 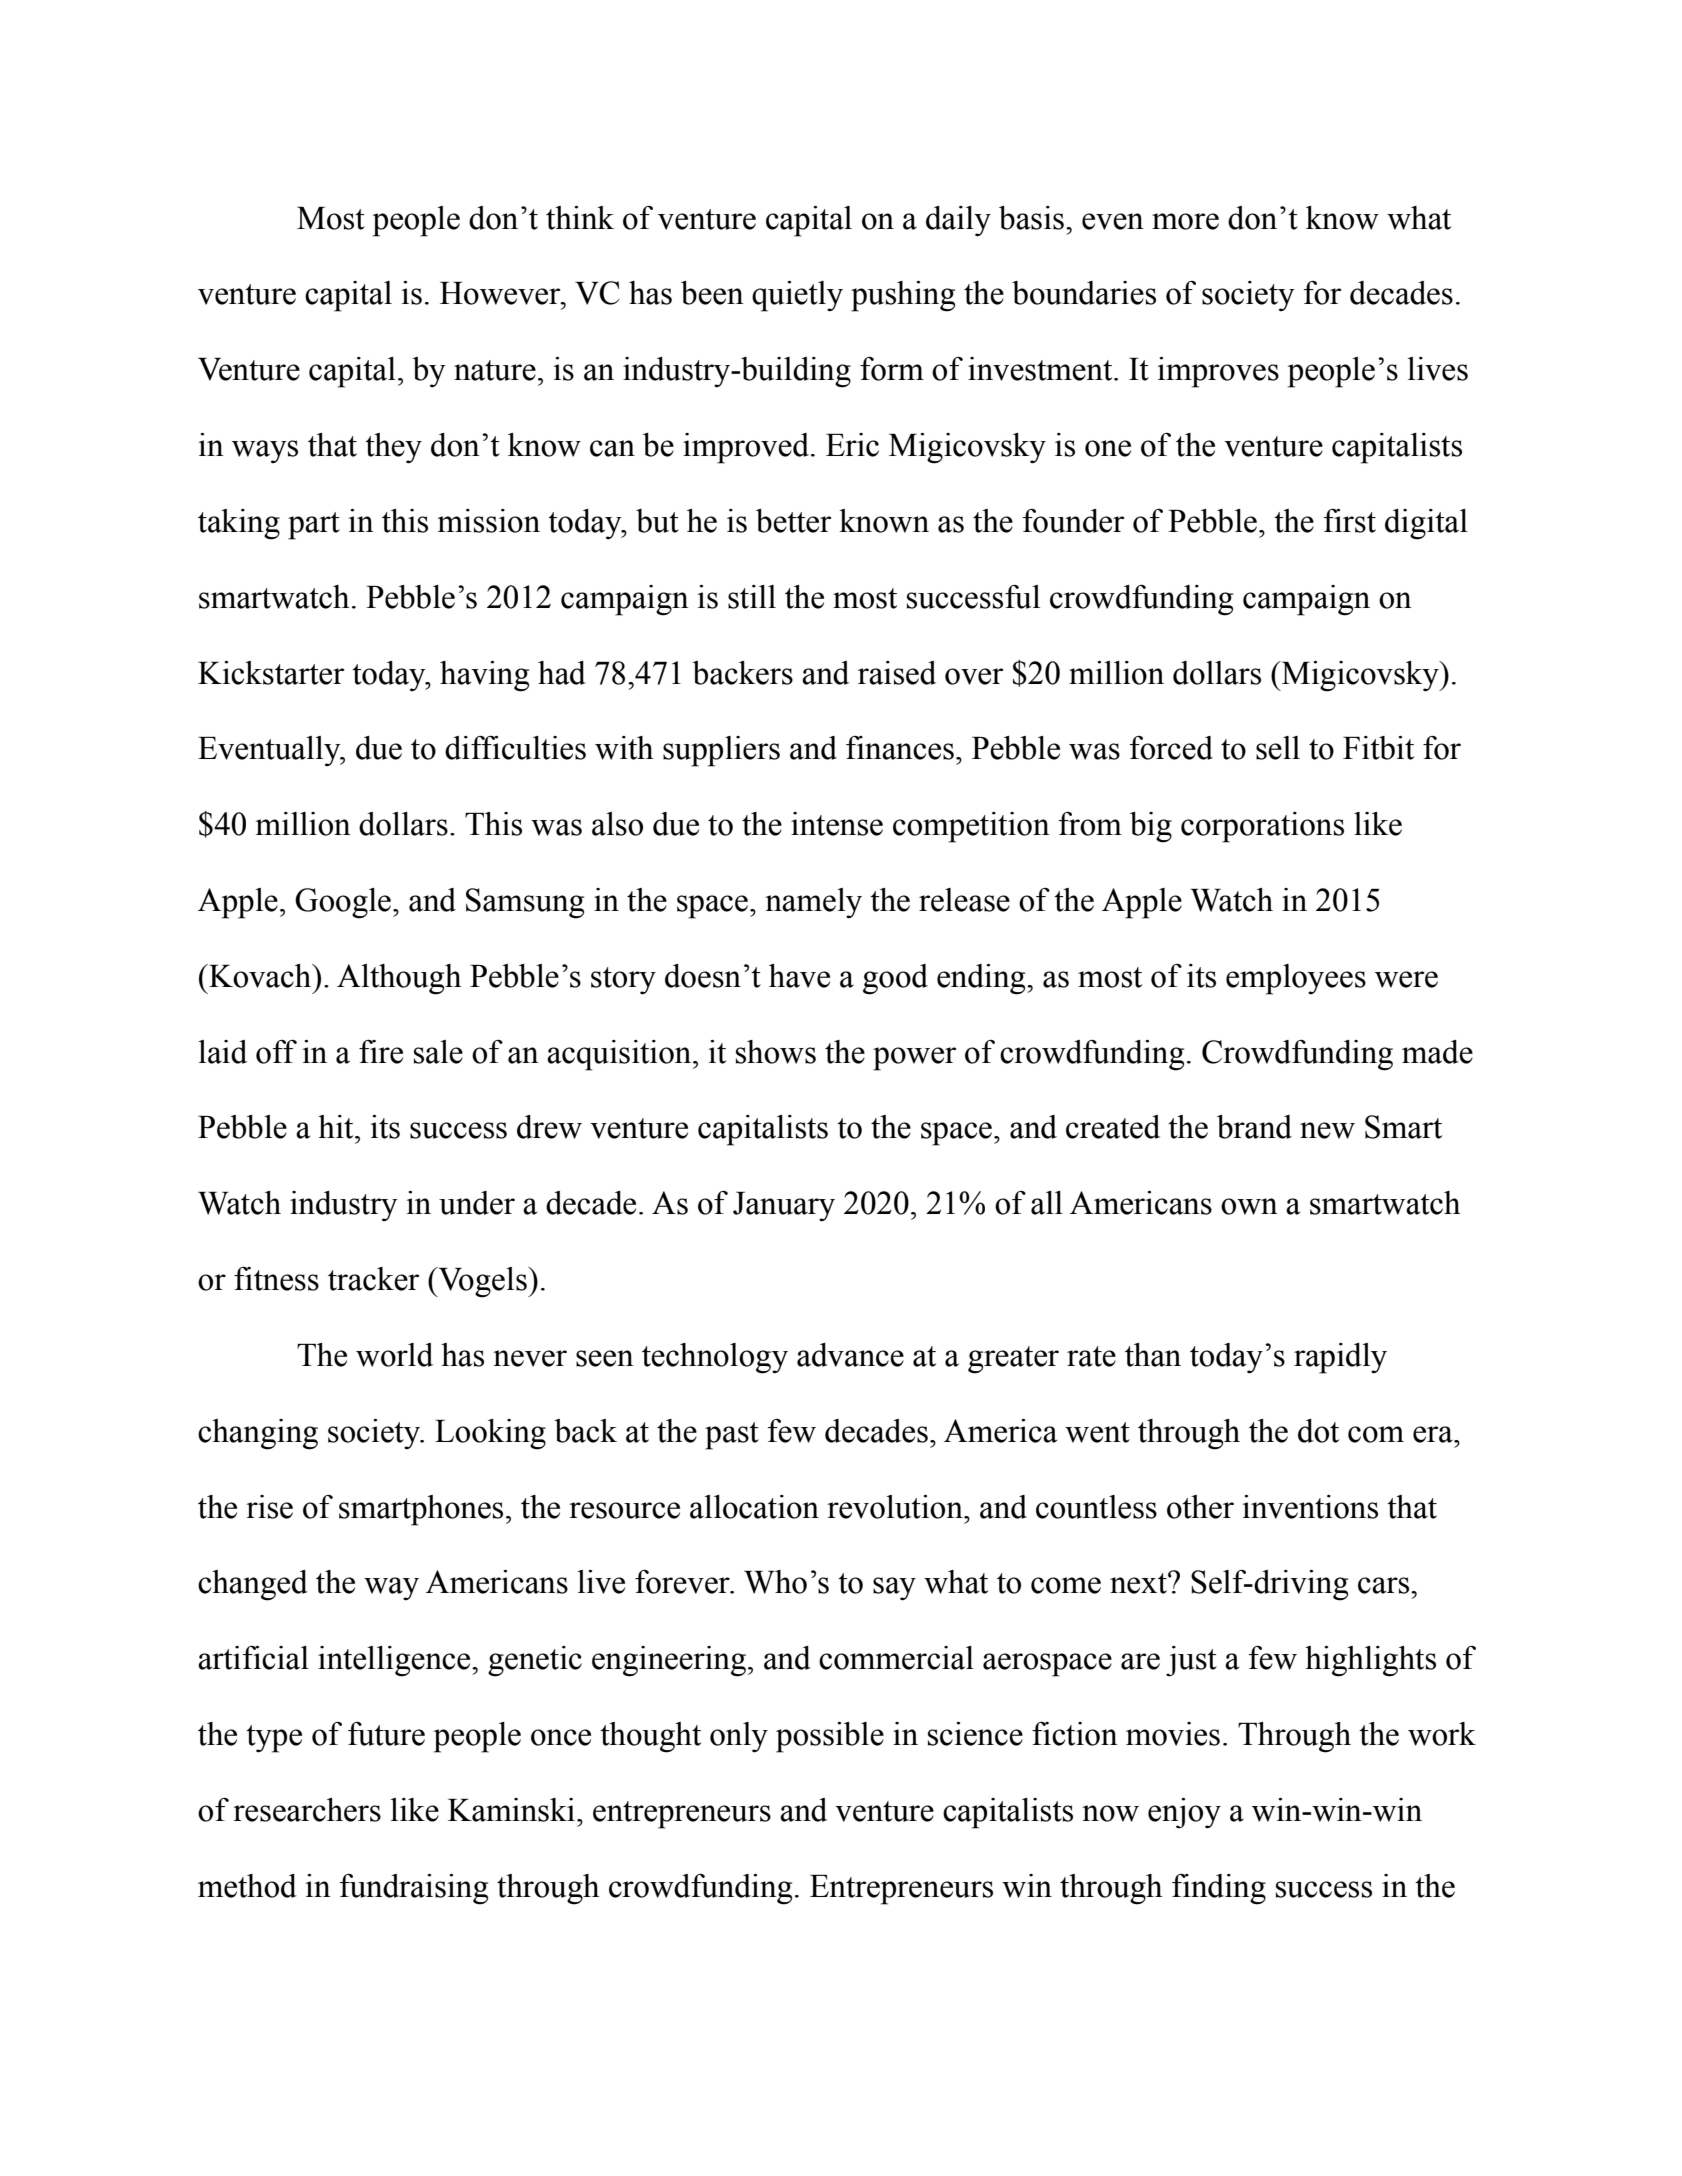 I want to click on advance, so click(x=850, y=1355).
